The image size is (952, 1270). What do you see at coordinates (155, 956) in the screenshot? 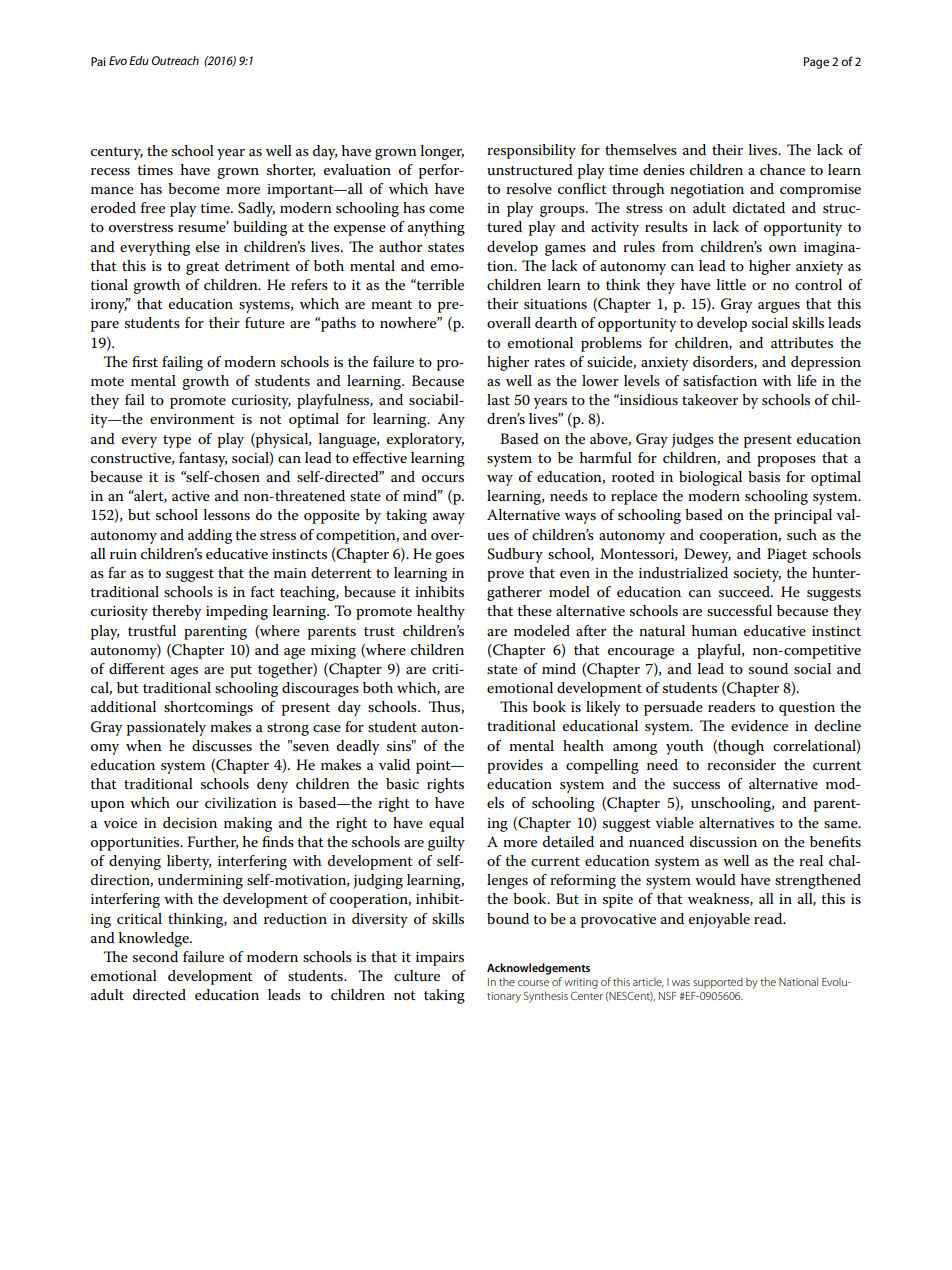
I see `second` at bounding box center [155, 956].
